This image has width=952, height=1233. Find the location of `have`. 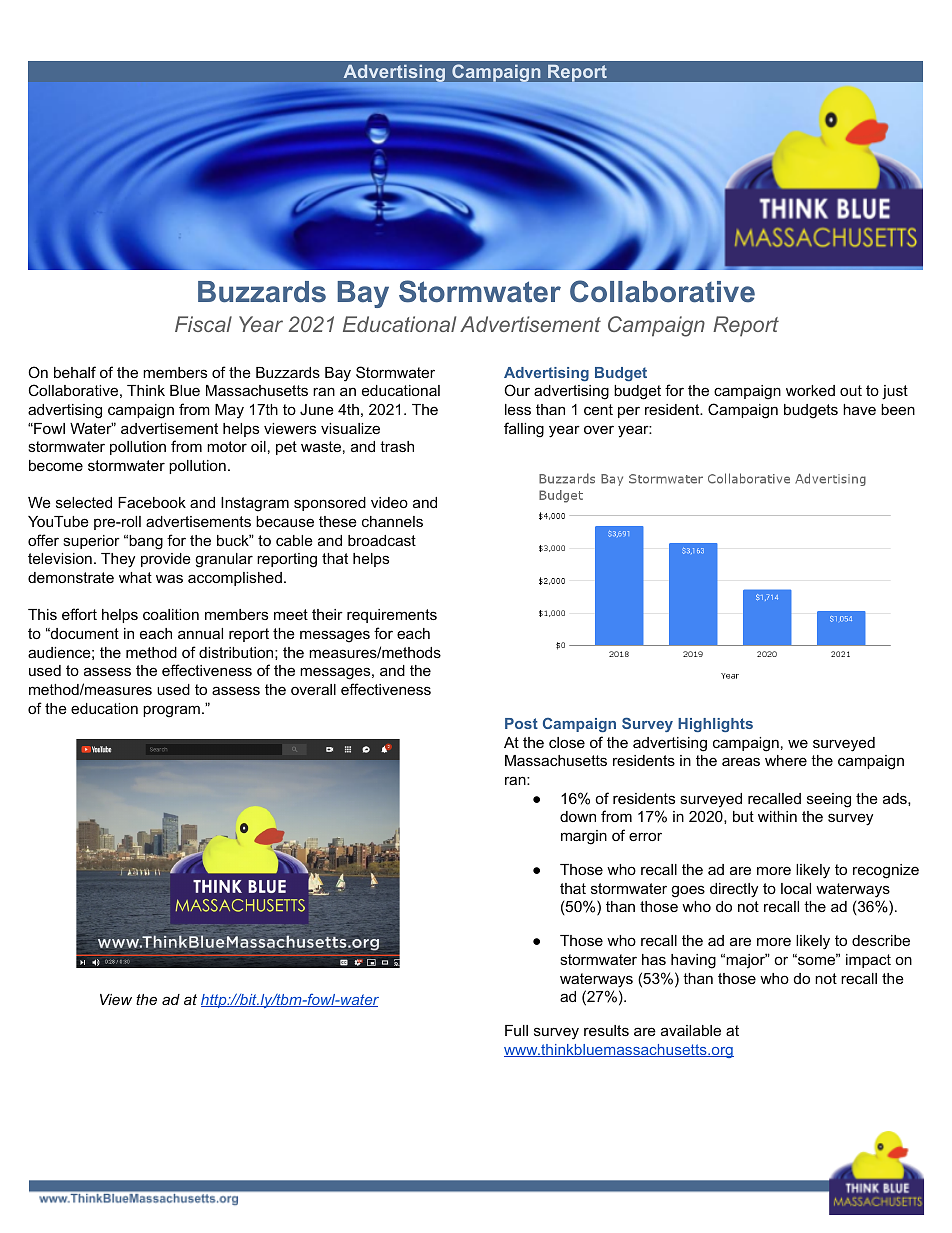

have is located at coordinates (859, 409).
